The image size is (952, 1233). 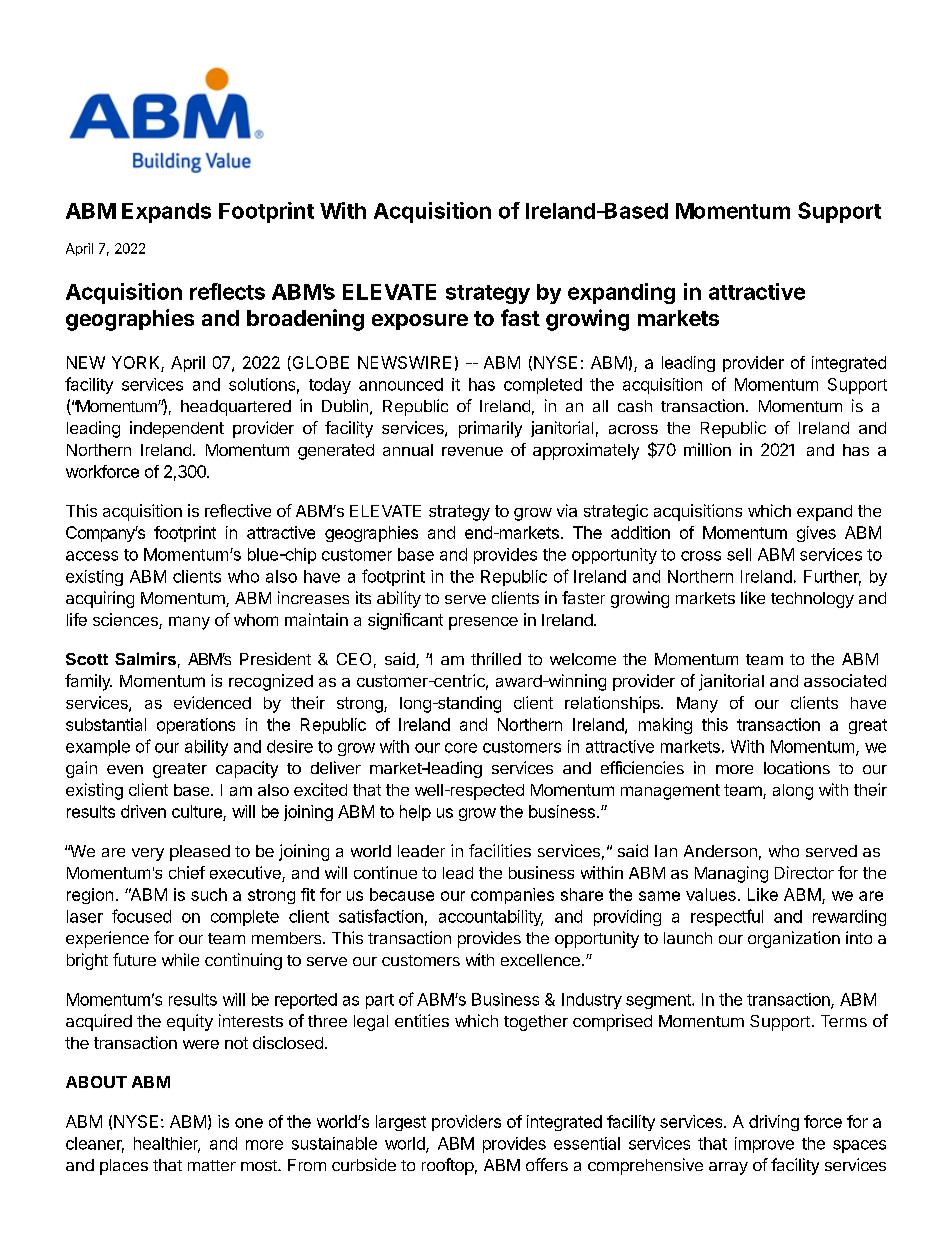 What do you see at coordinates (816, 534) in the screenshot?
I see `gives` at bounding box center [816, 534].
